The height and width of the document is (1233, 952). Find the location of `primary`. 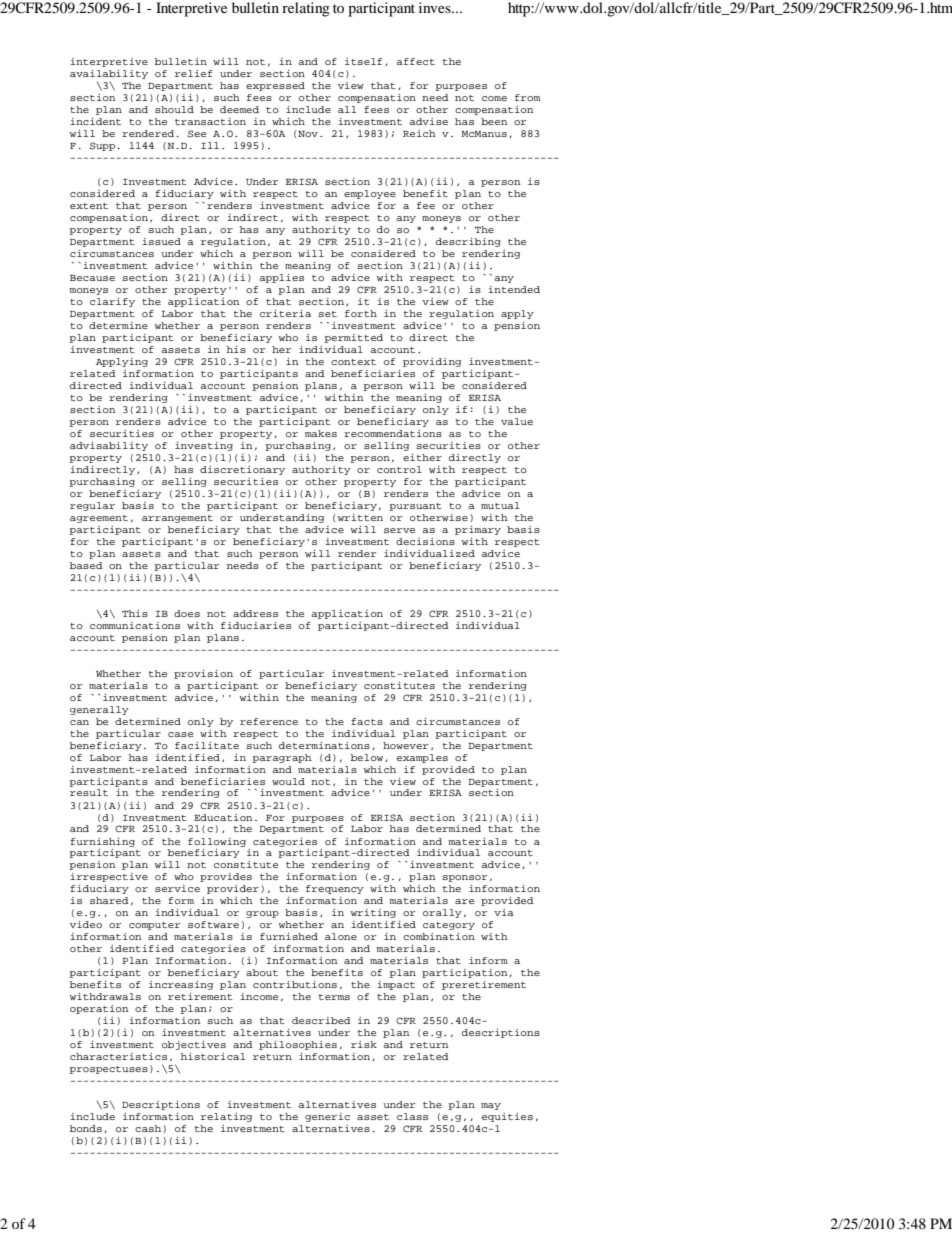

primary is located at coordinates (478, 530).
